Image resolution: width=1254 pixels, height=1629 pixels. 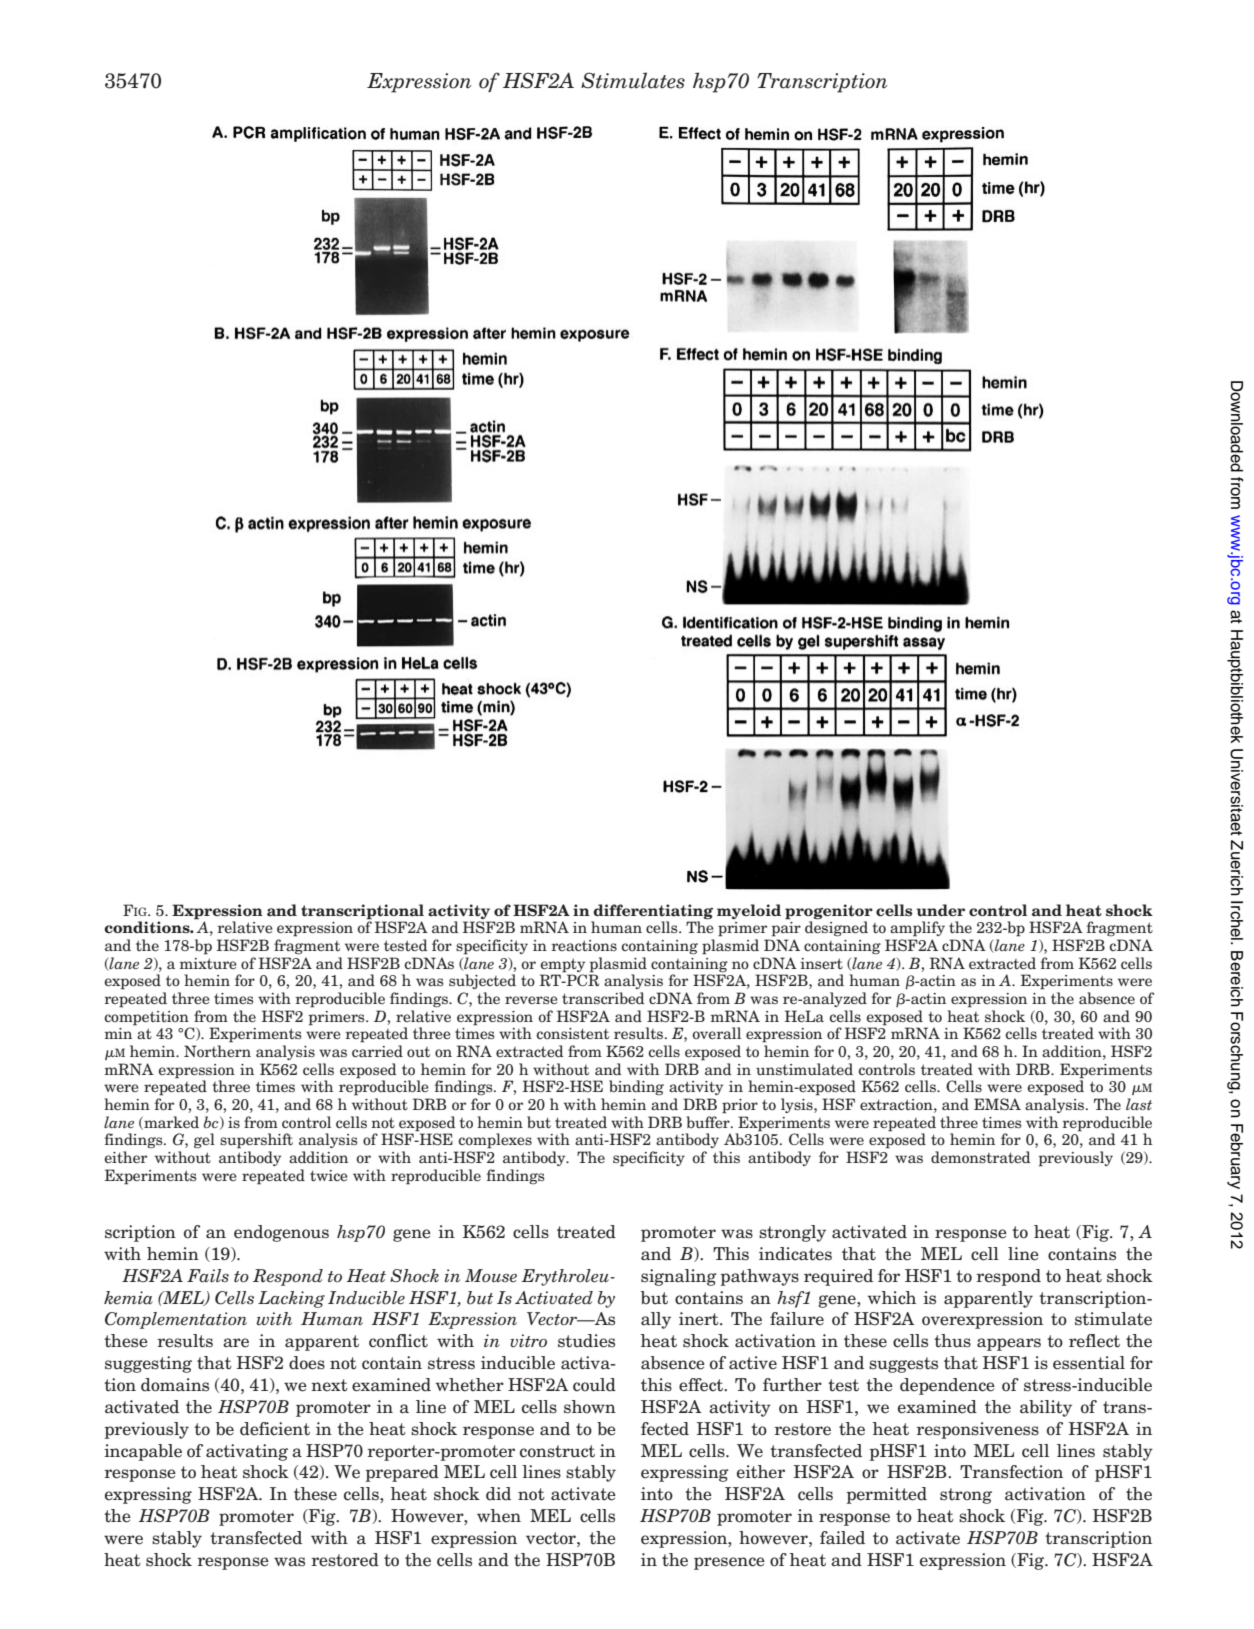 What do you see at coordinates (281, 1233) in the screenshot?
I see `endogenous` at bounding box center [281, 1233].
